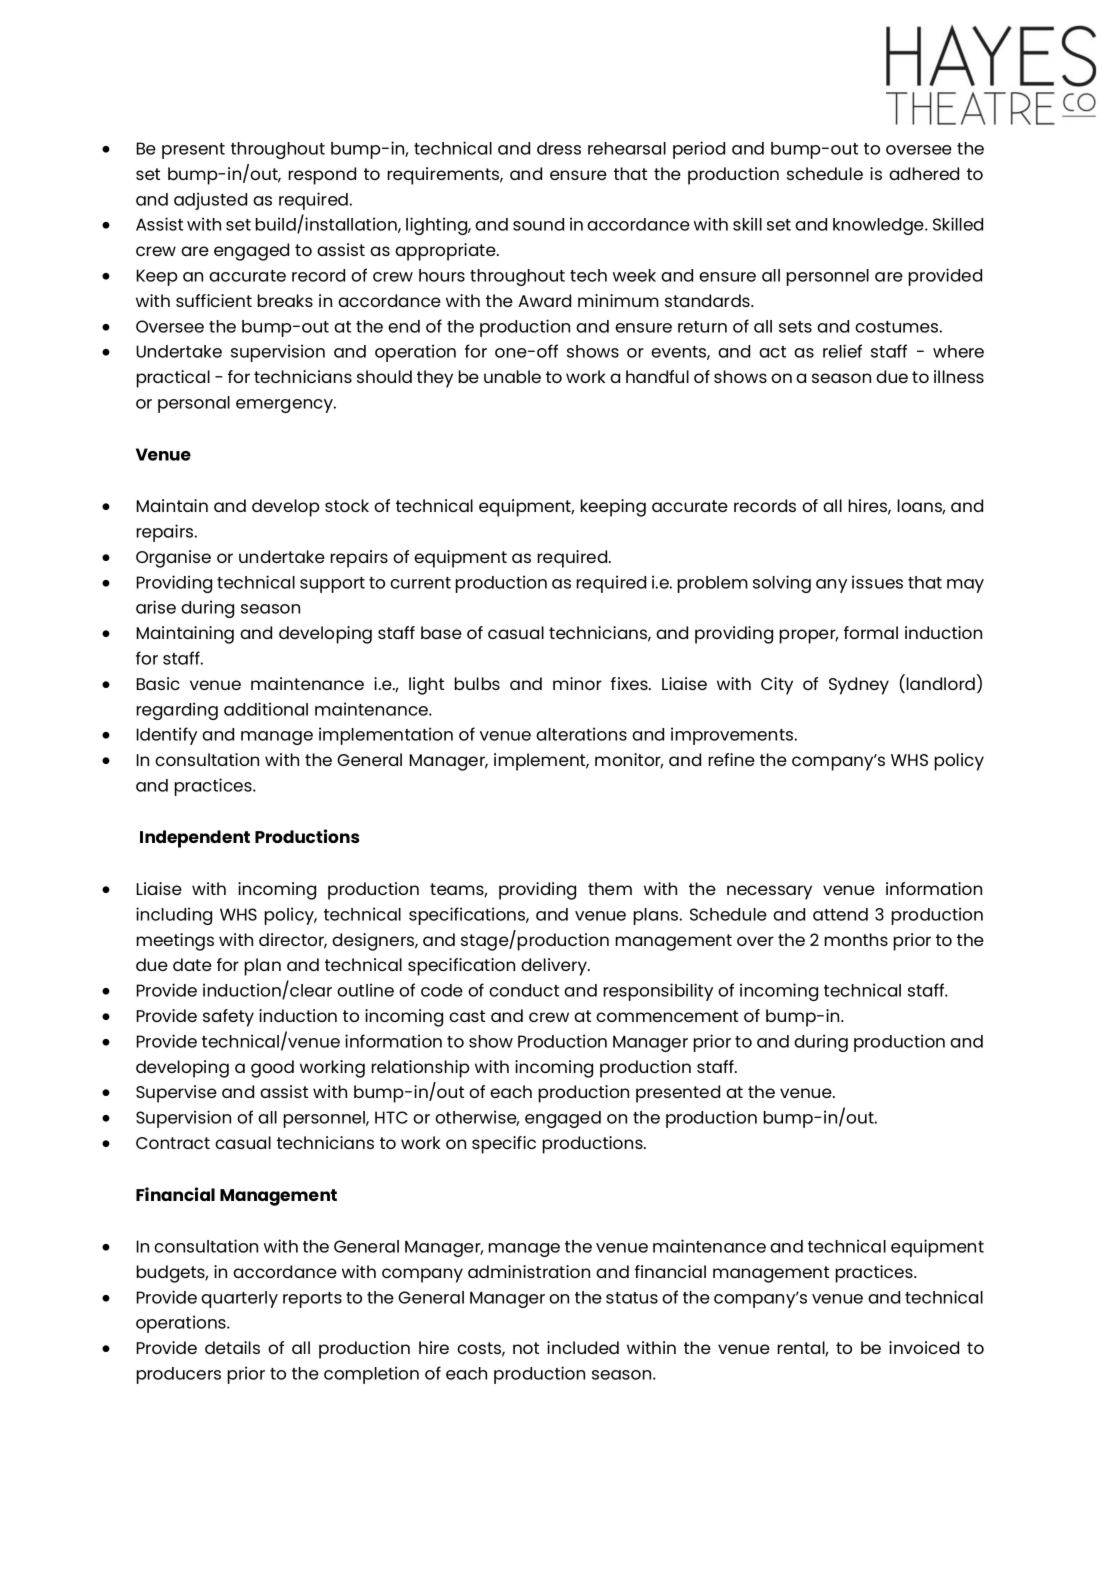  I want to click on included, so click(583, 1347).
